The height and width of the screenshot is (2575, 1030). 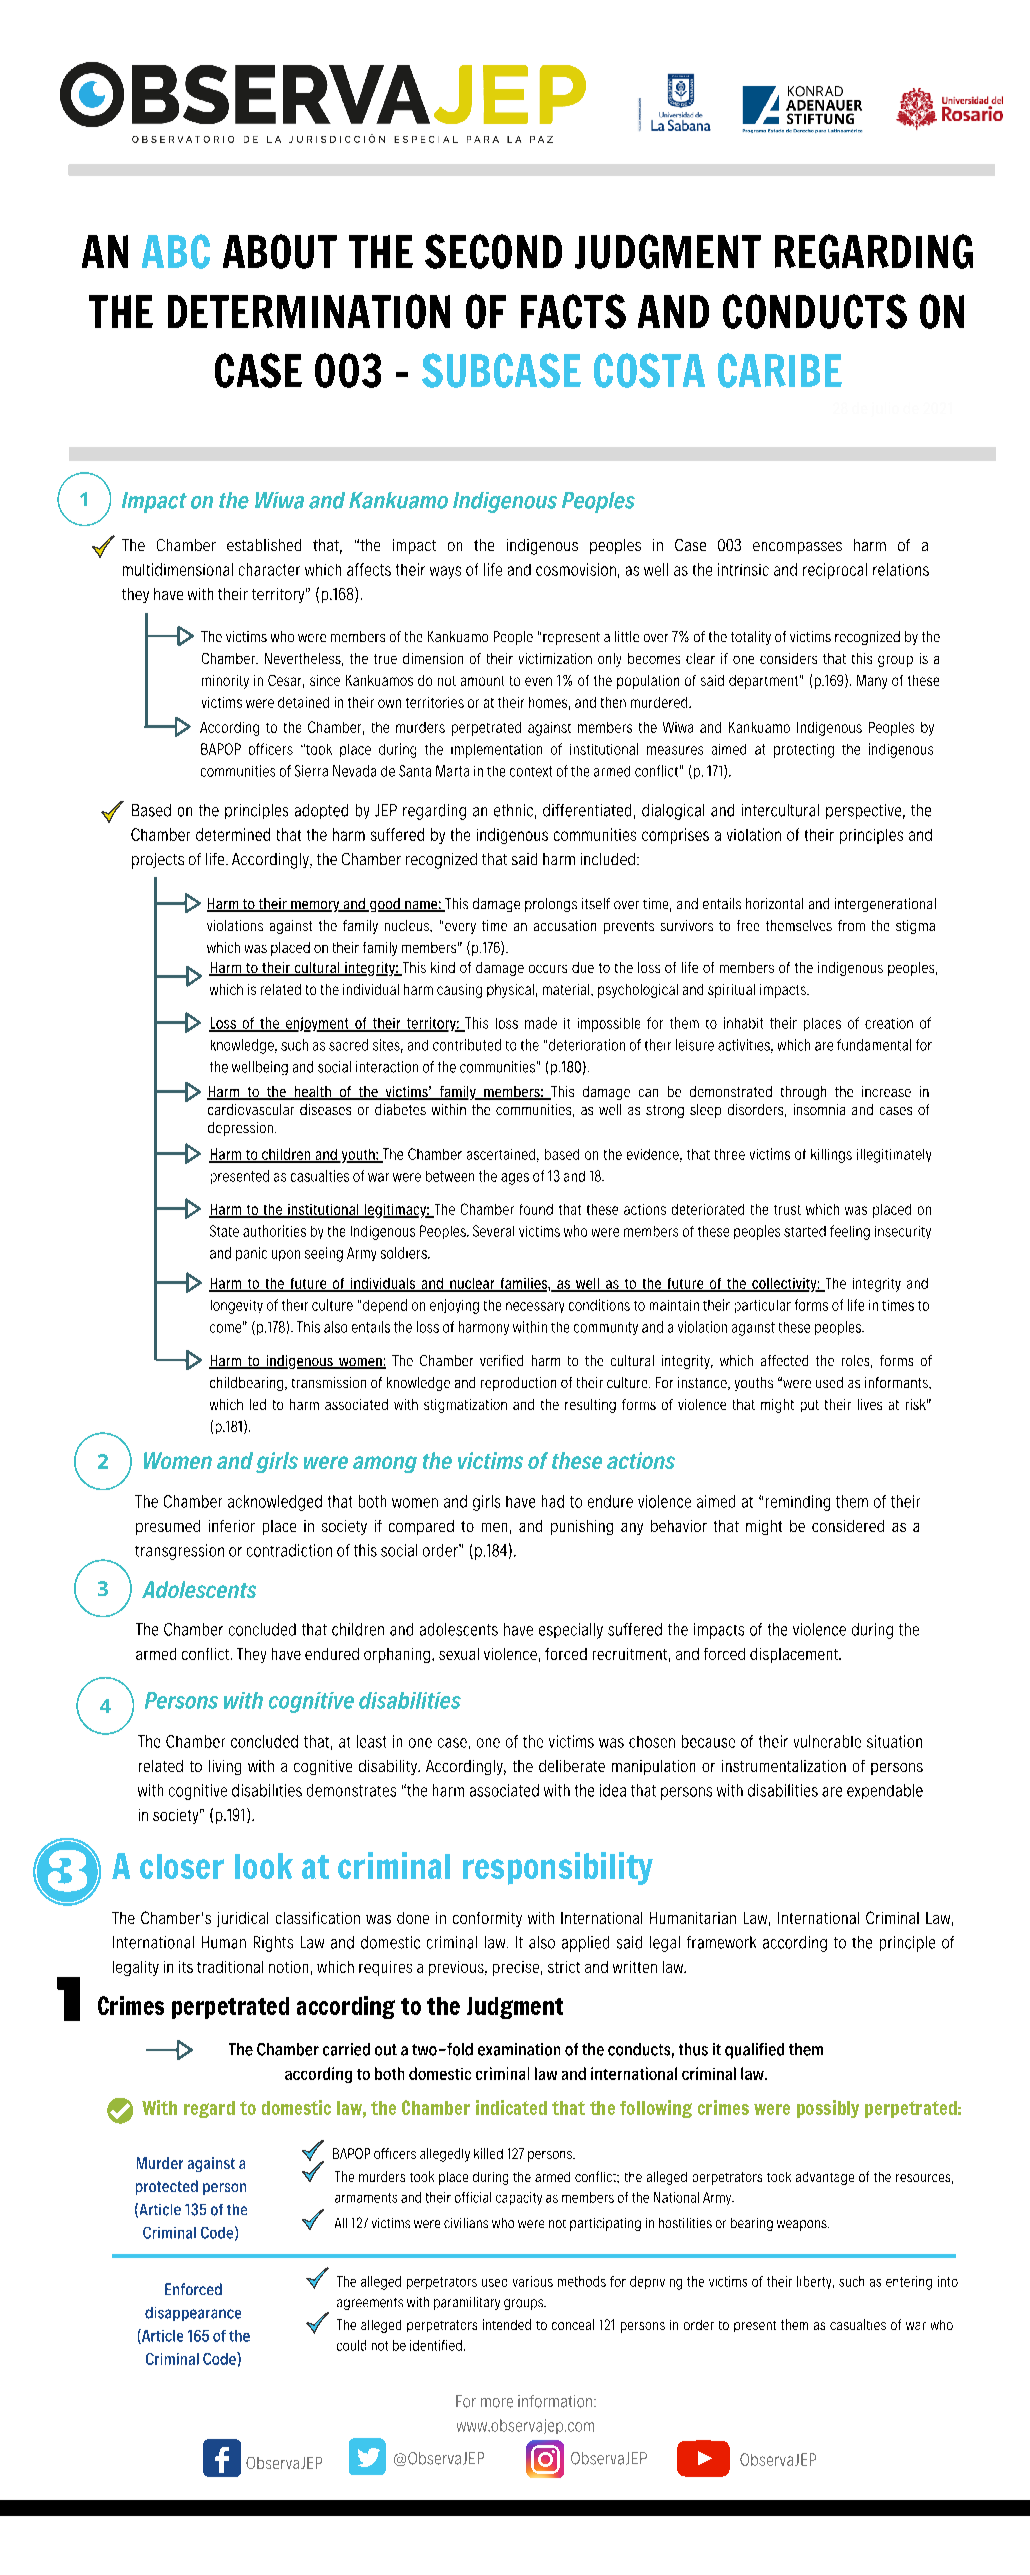 What do you see at coordinates (889, 1023) in the screenshot?
I see `creation` at bounding box center [889, 1023].
